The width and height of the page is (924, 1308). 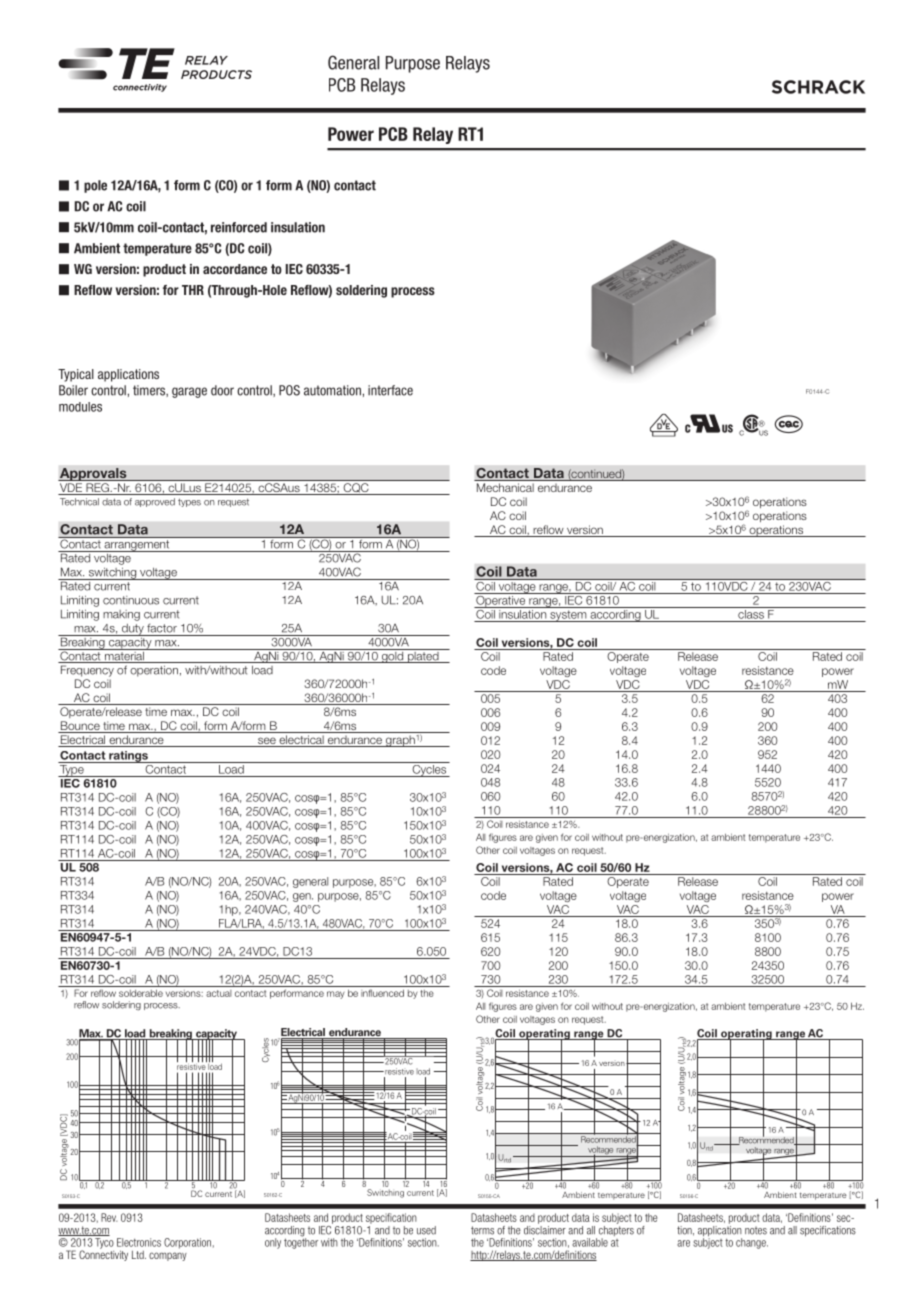 I want to click on class, so click(x=751, y=613).
